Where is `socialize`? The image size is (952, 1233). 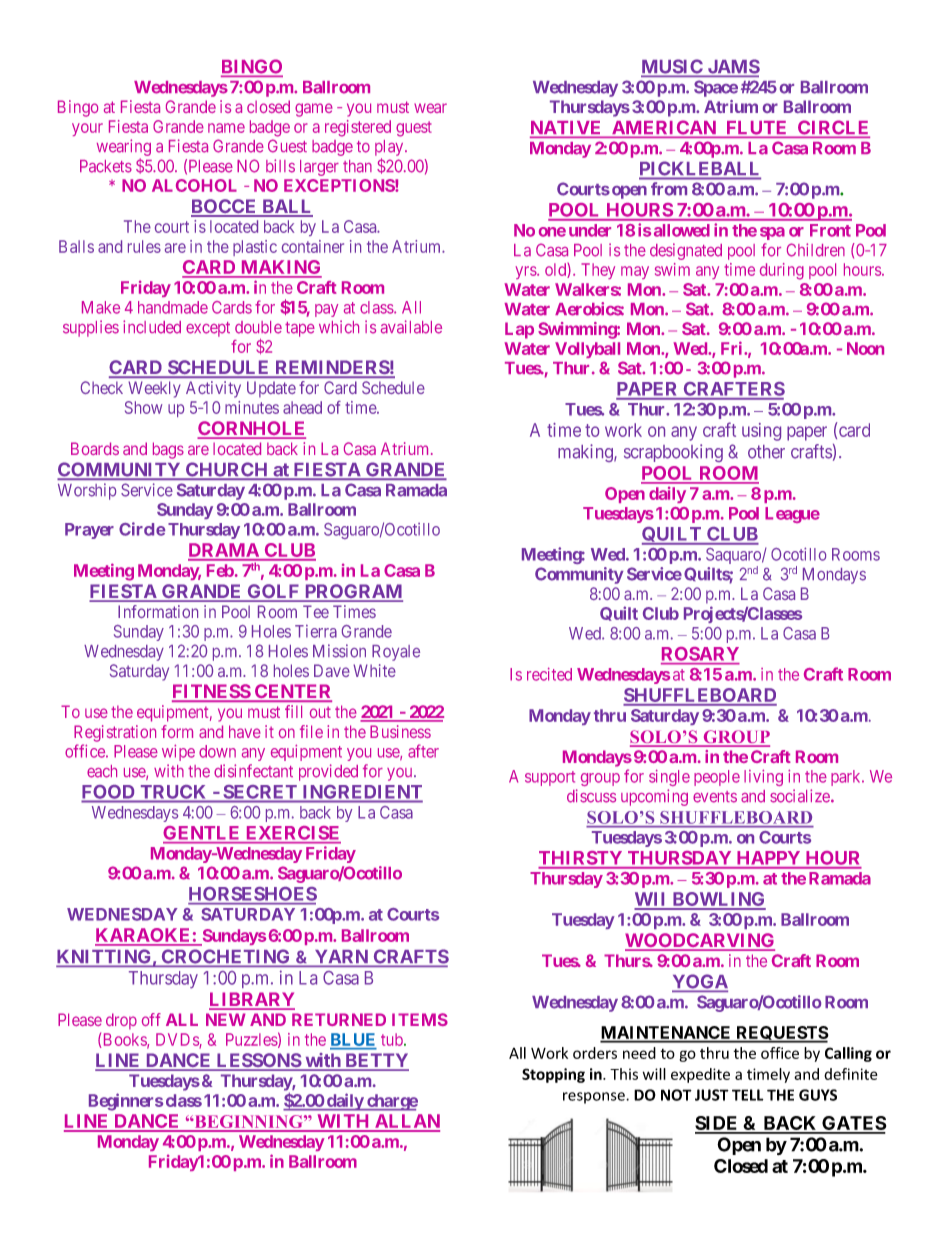
socialize is located at coordinates (801, 796).
